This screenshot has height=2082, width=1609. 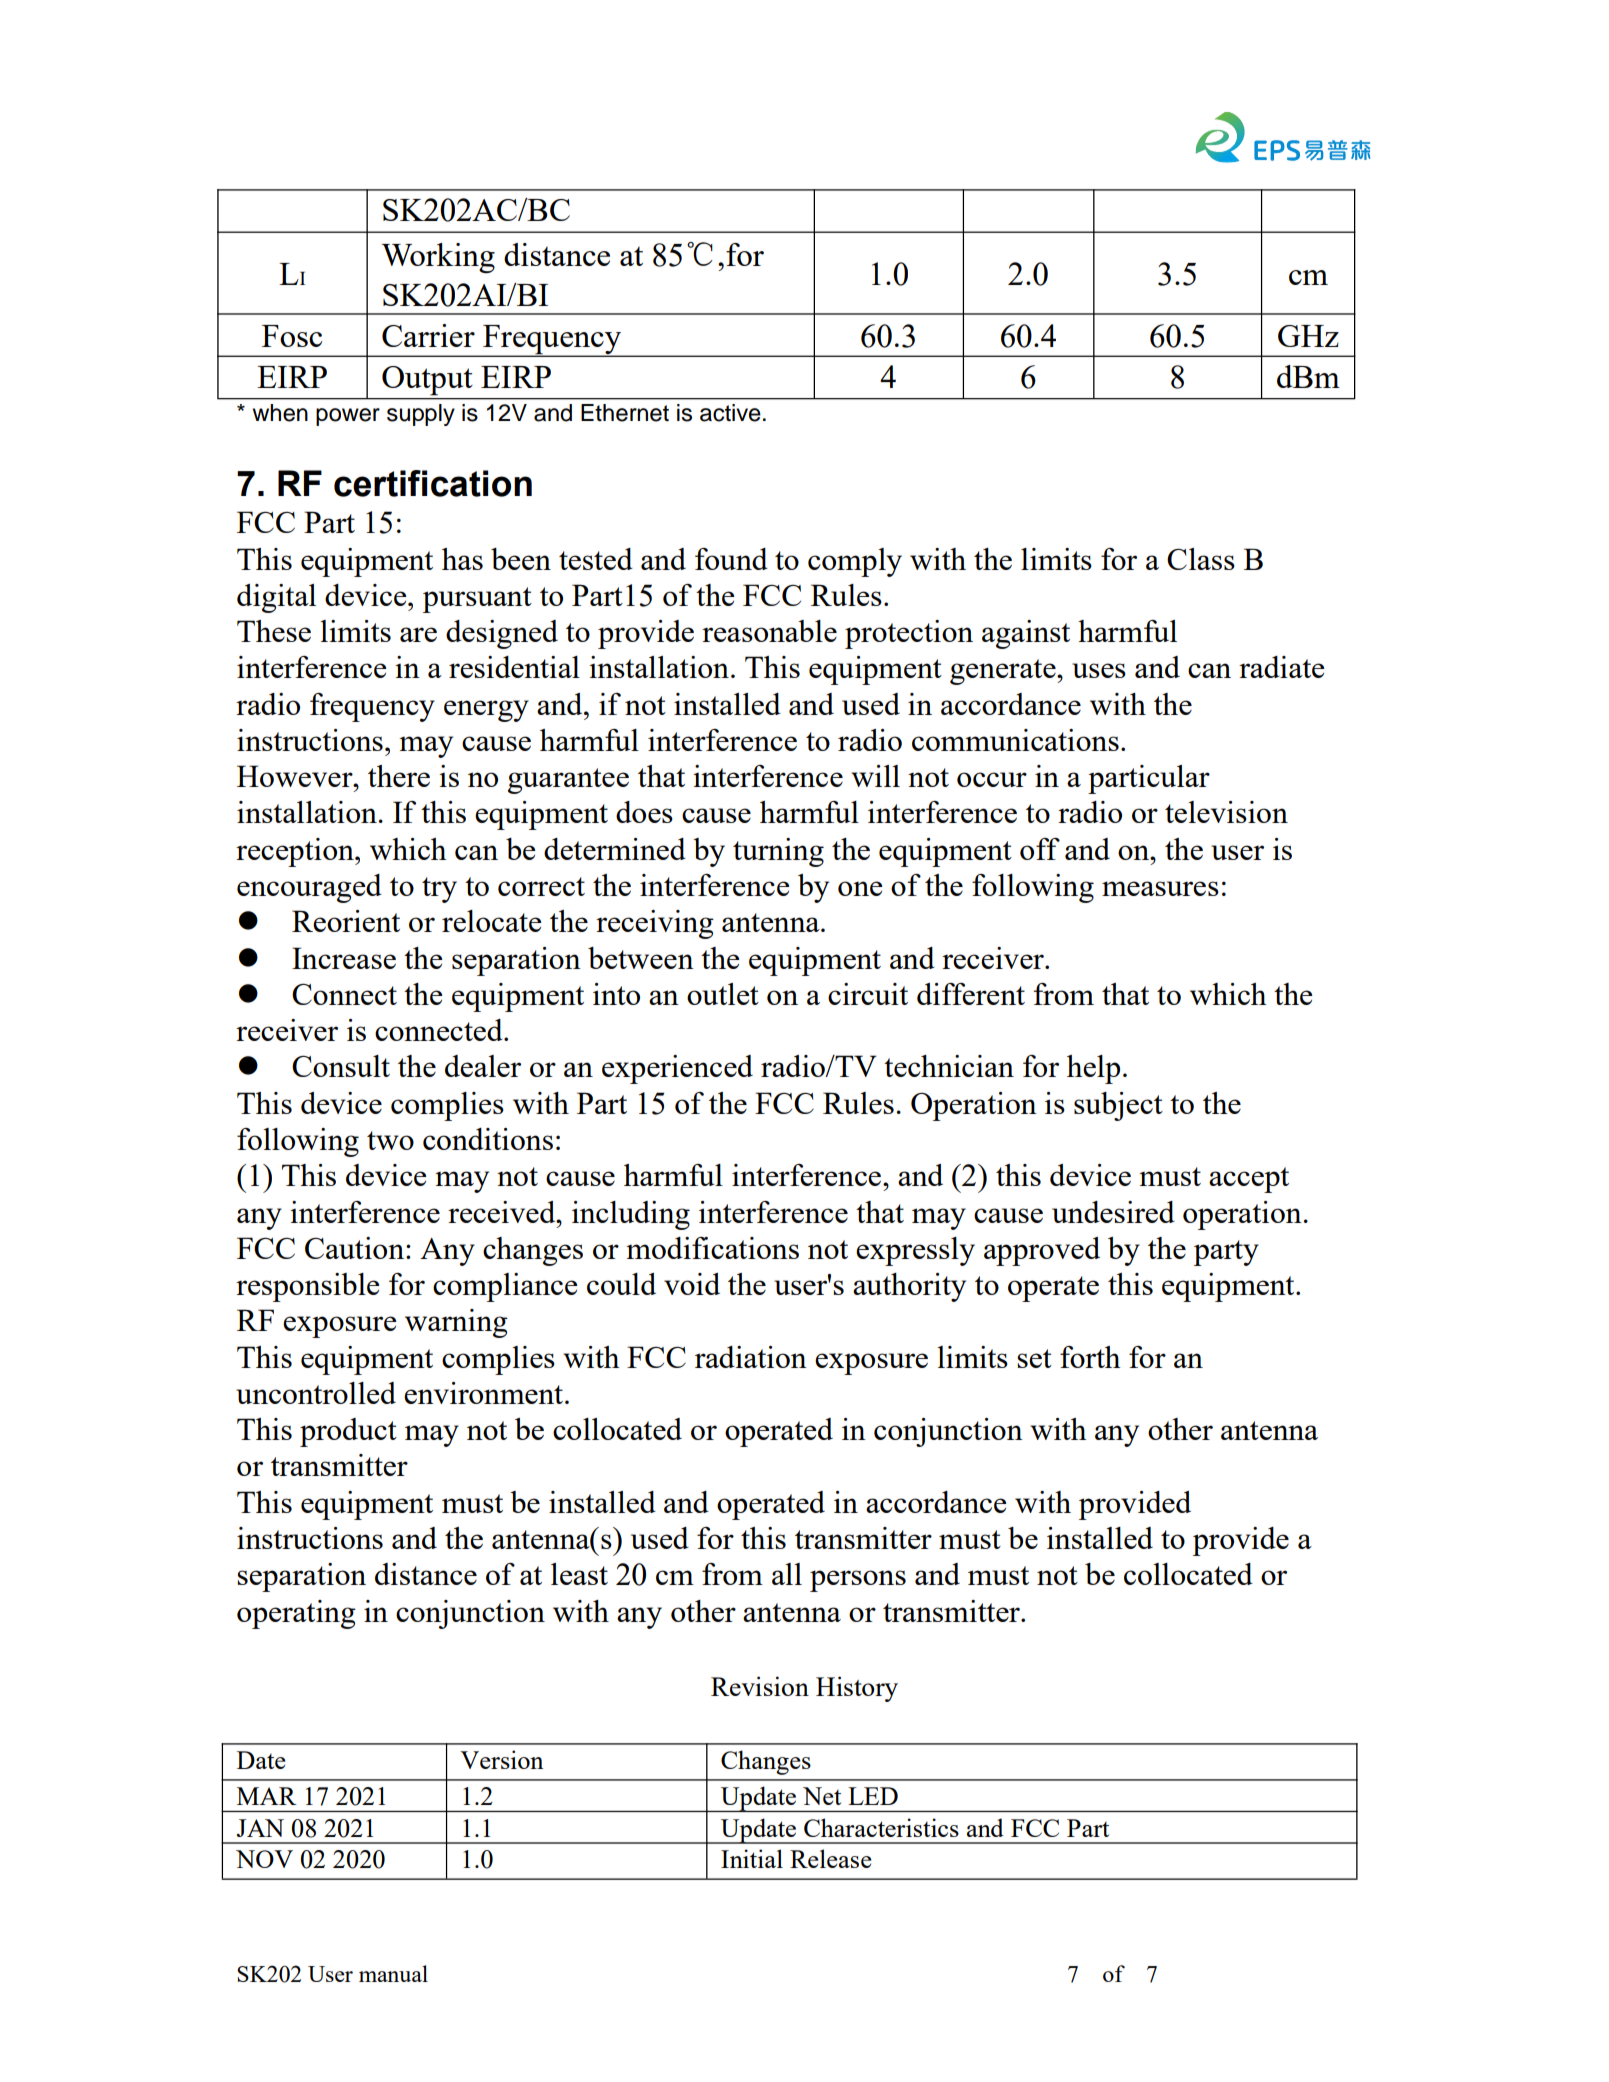 I want to click on uses, so click(x=1099, y=670).
